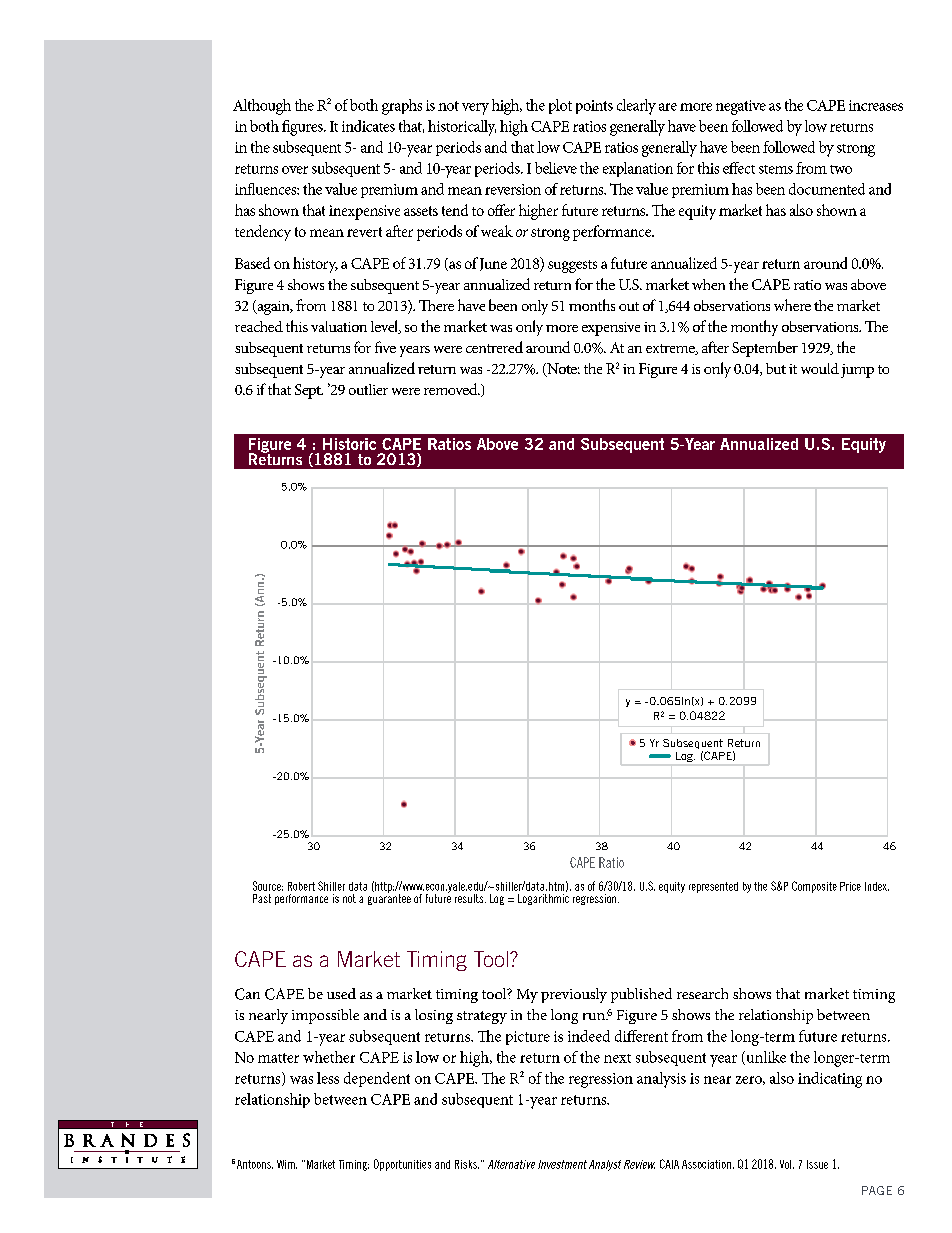 This image has height=1233, width=952. Describe the element at coordinates (814, 887) in the image. I see `Composite` at that location.
